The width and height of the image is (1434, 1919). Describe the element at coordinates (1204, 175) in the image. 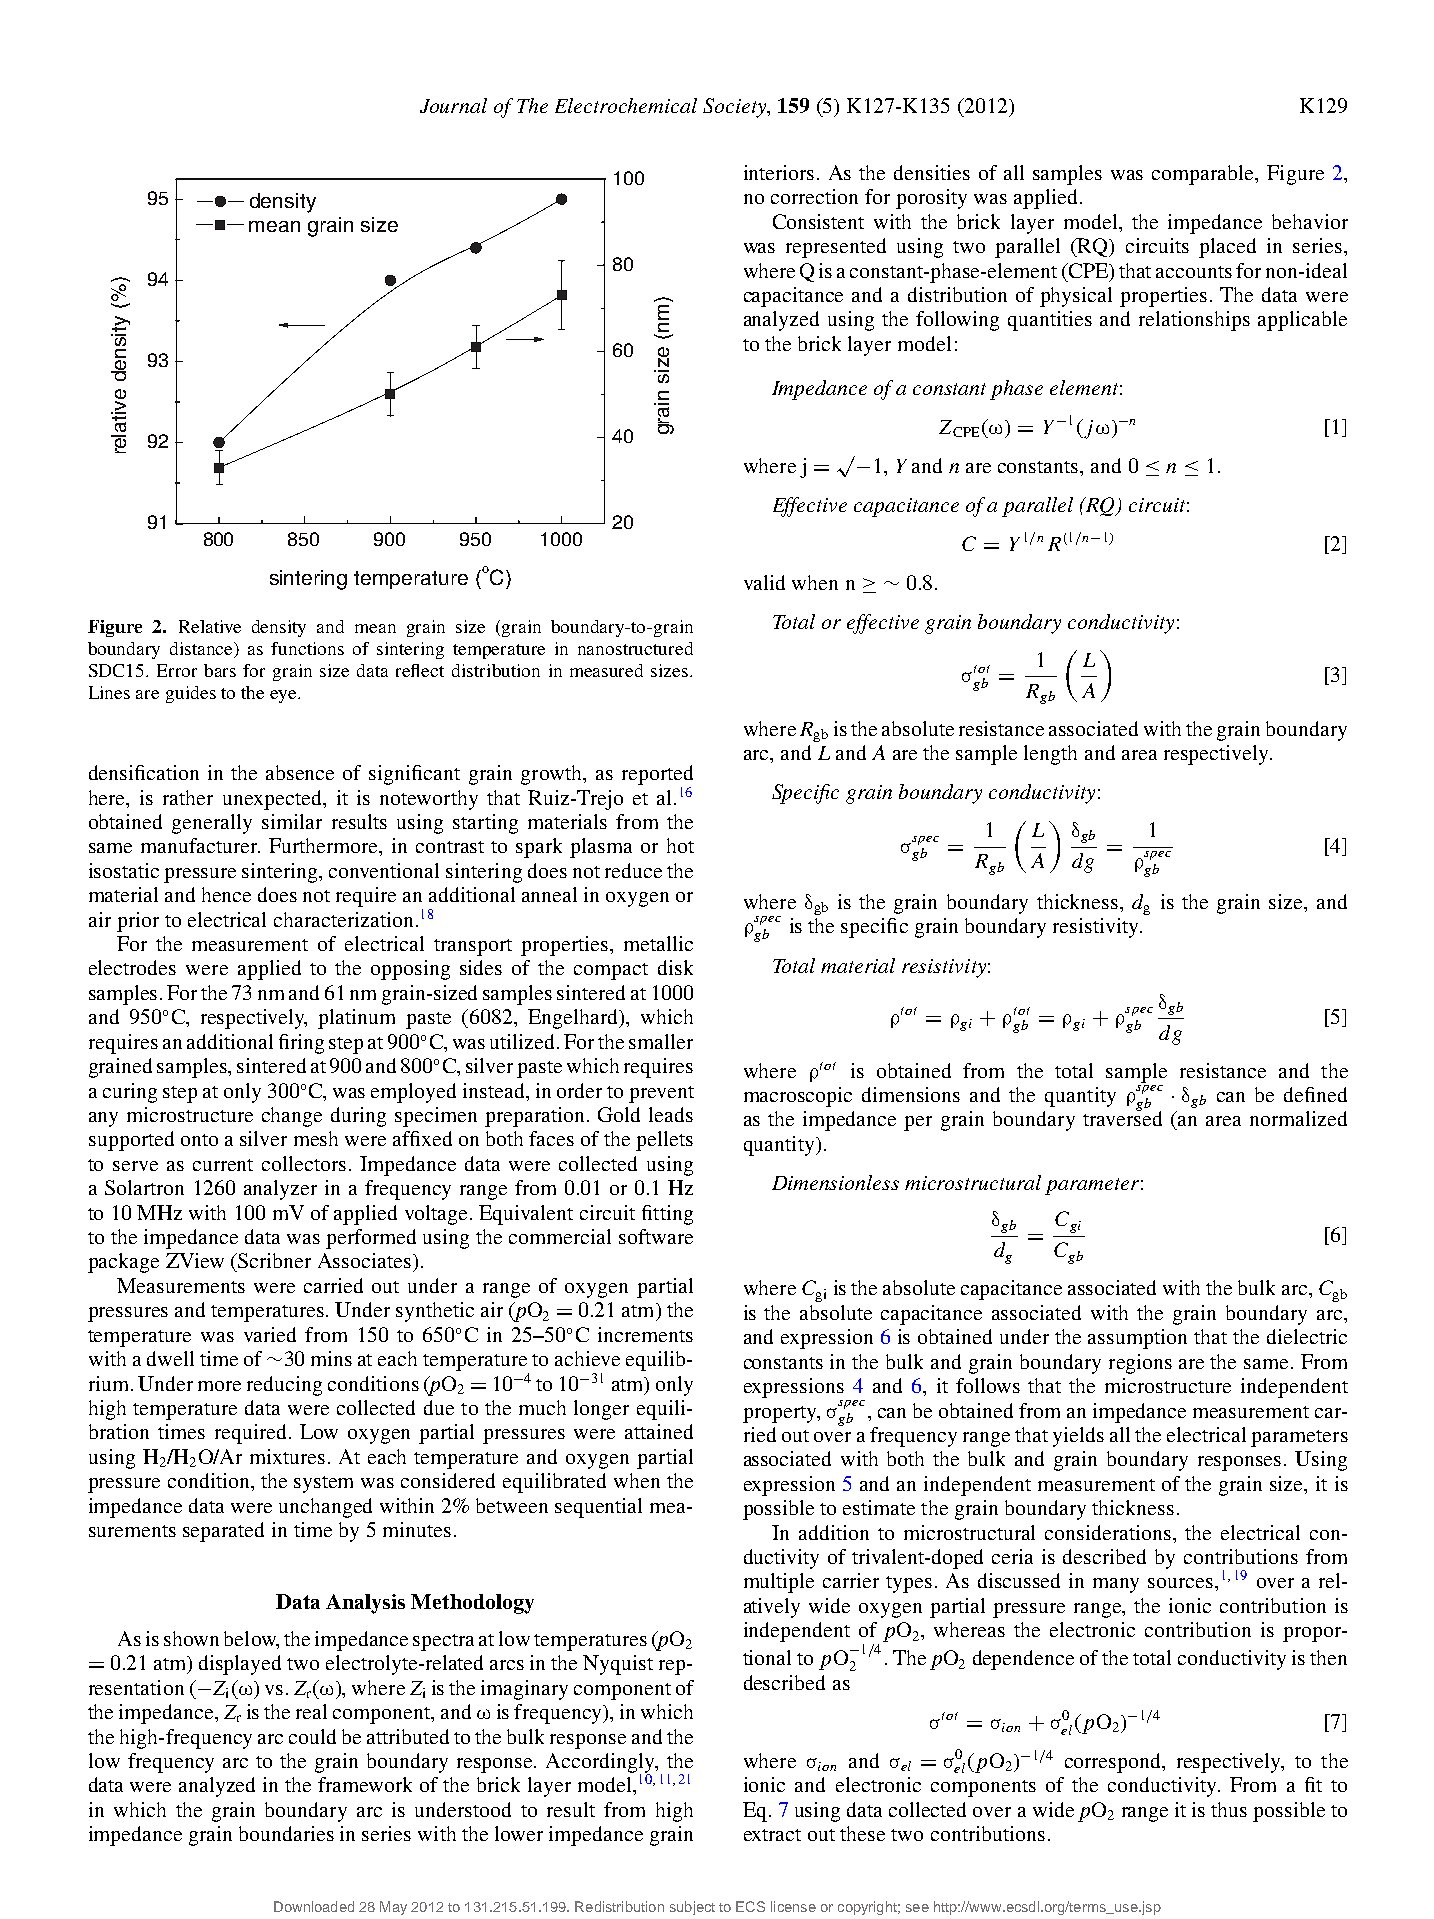

I see `comparable` at that location.
